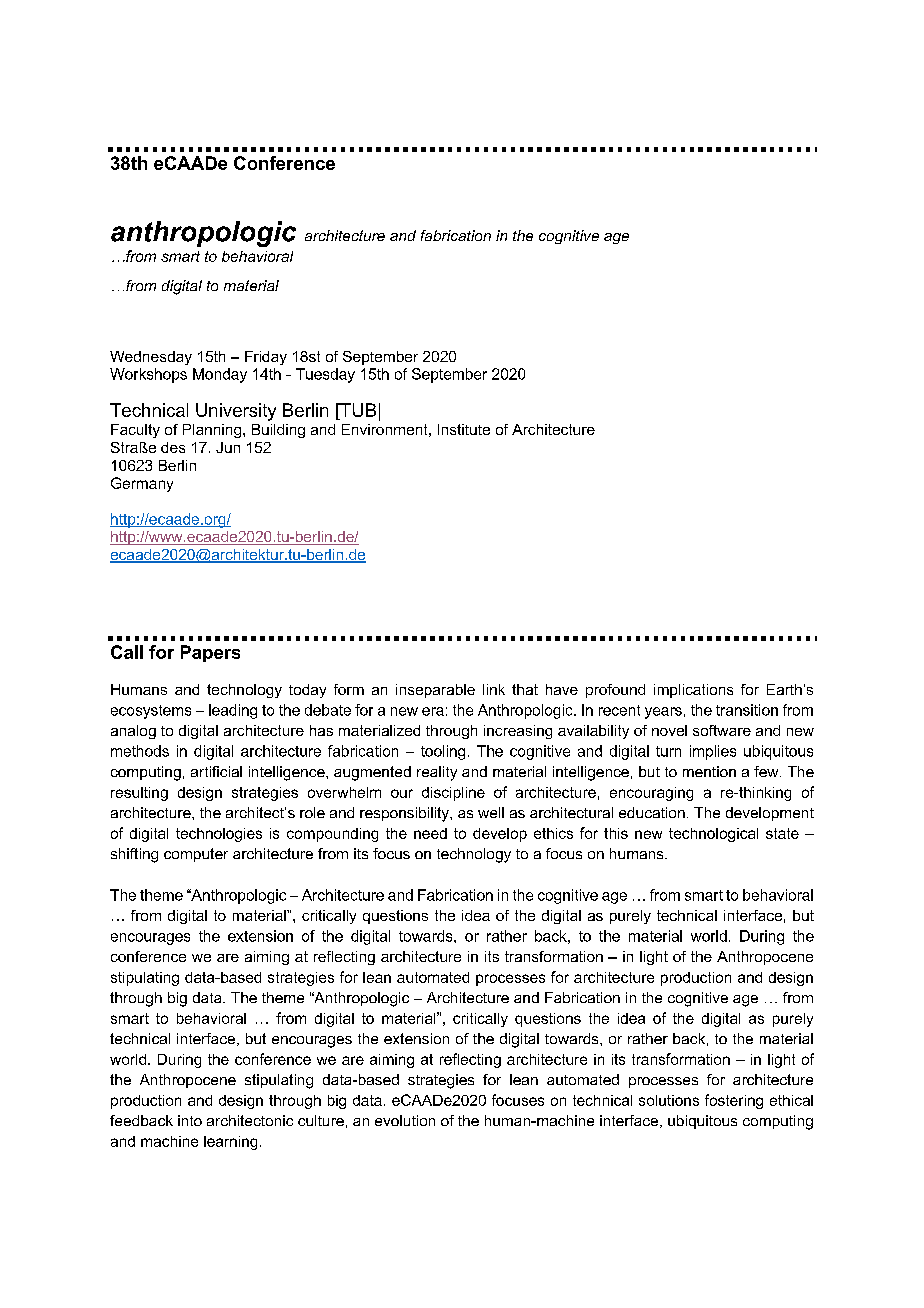  Describe the element at coordinates (464, 429) in the page. I see `Institute` at that location.
